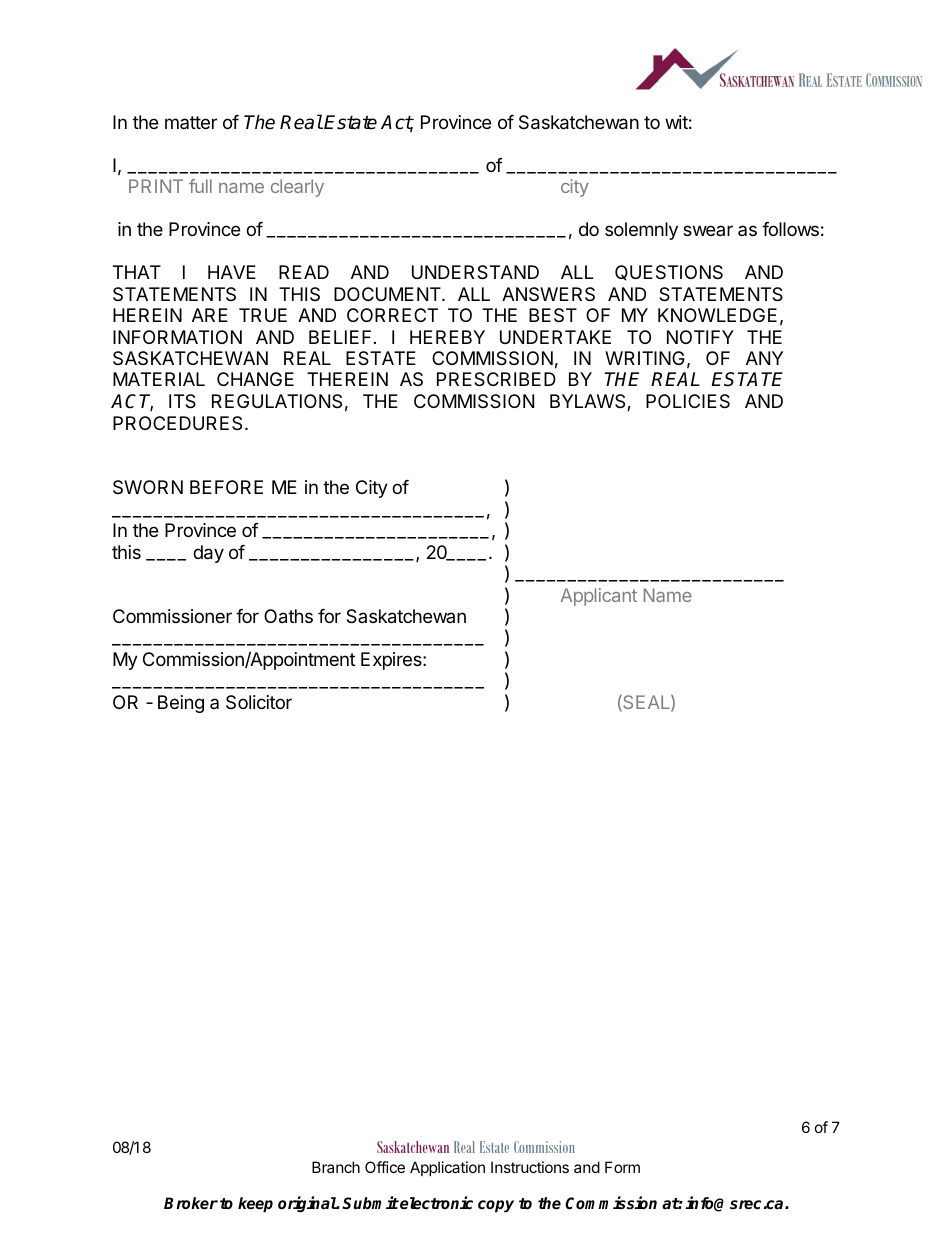 This image has width=952, height=1233. Describe the element at coordinates (708, 230) in the image. I see `swear` at that location.
